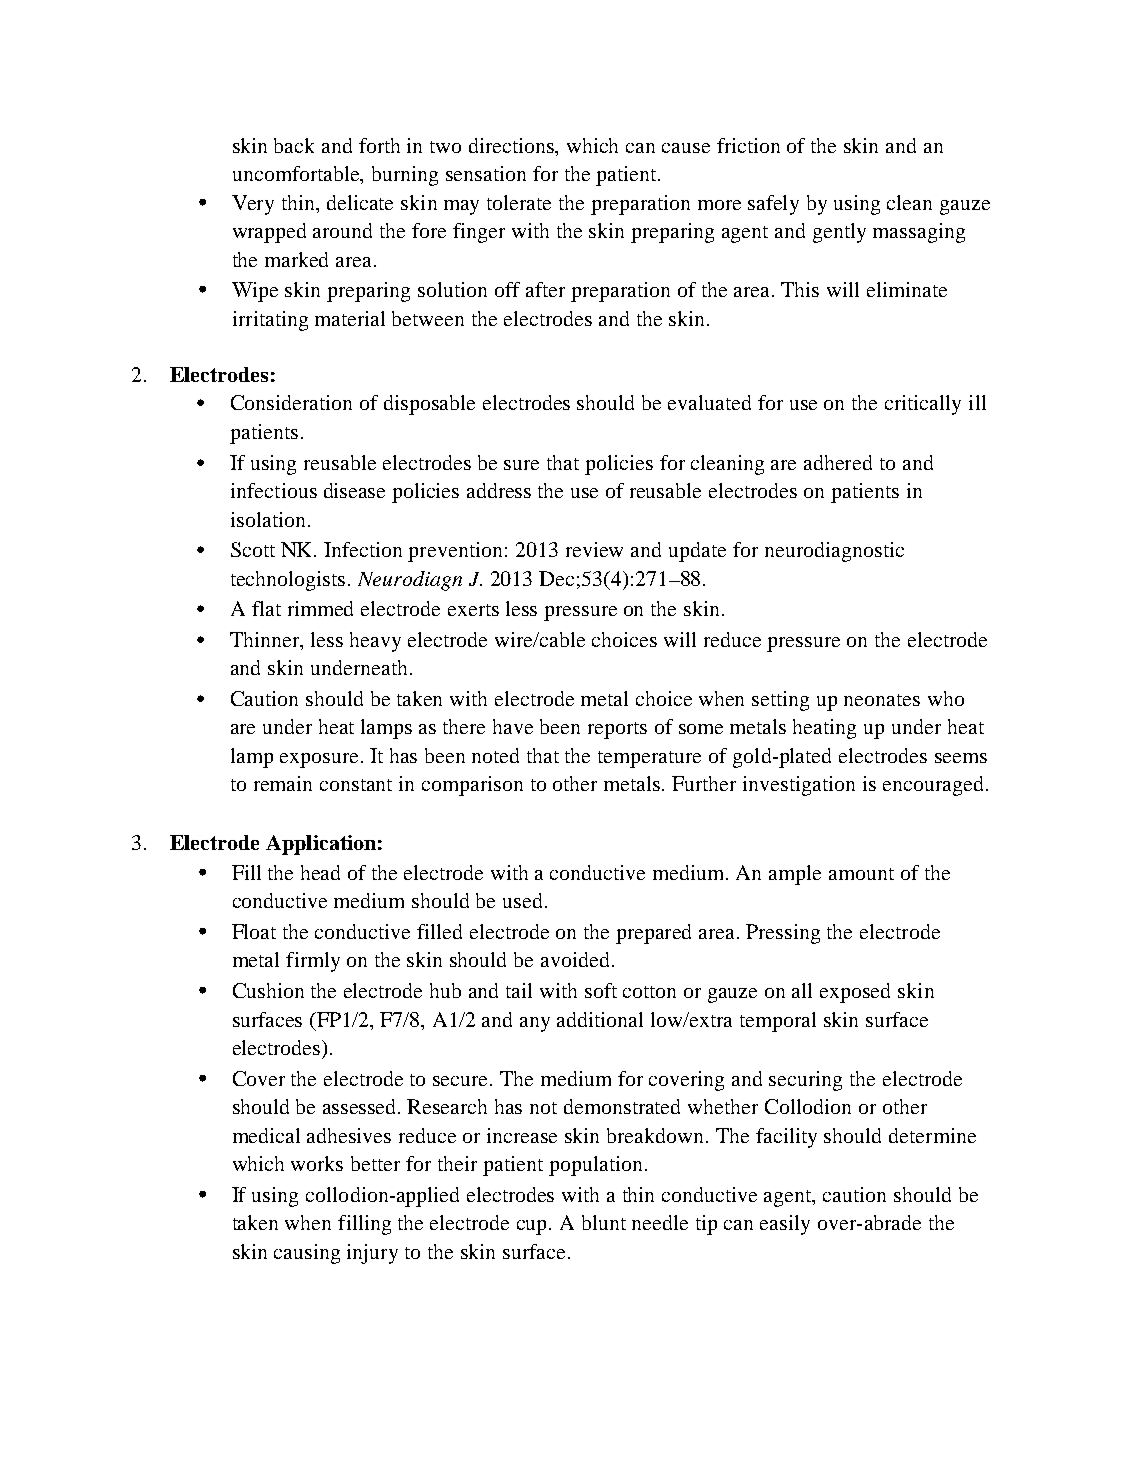  Describe the element at coordinates (855, 993) in the screenshot. I see `exposed` at that location.
